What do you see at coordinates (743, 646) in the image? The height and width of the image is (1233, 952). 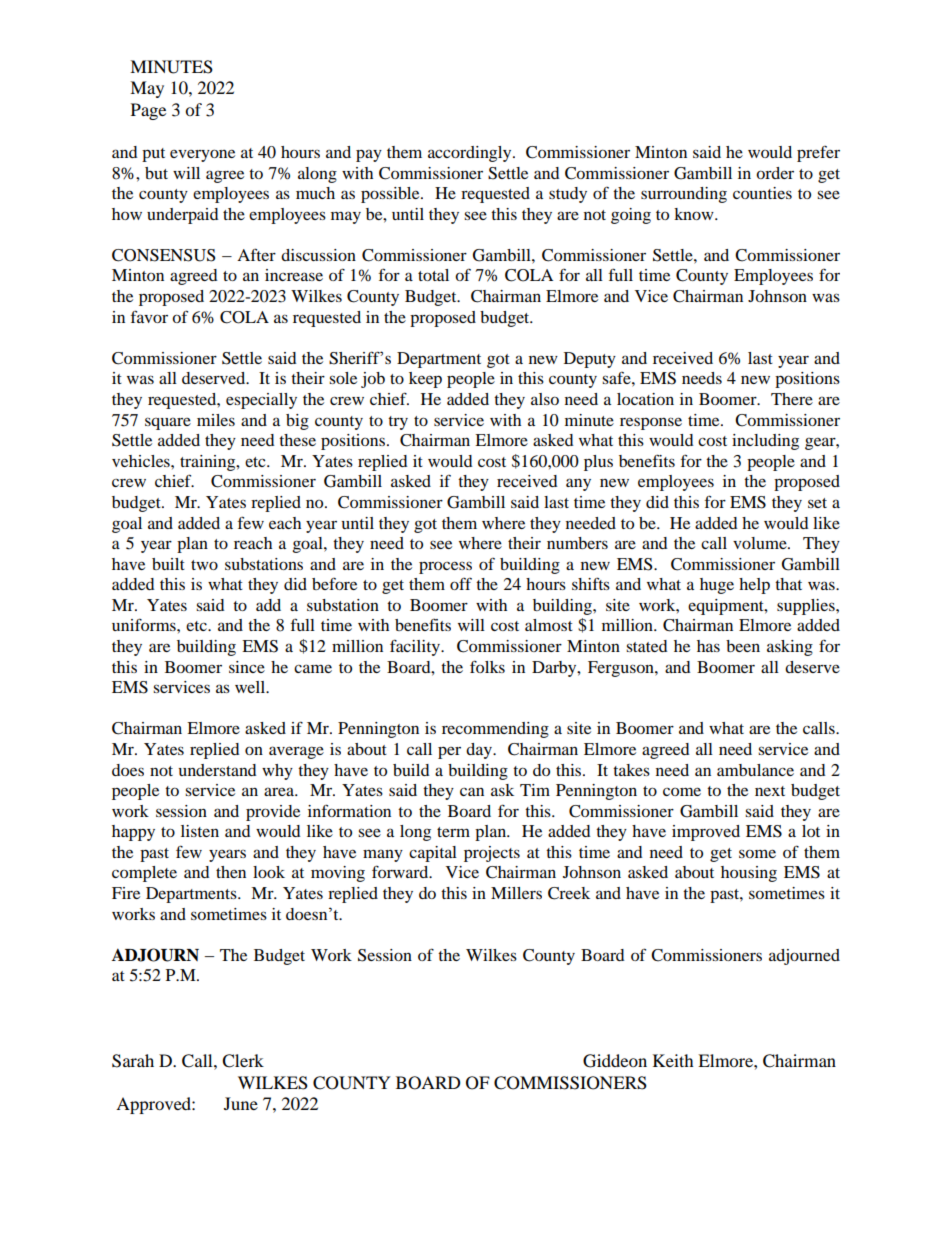 I see `been` at bounding box center [743, 646].
